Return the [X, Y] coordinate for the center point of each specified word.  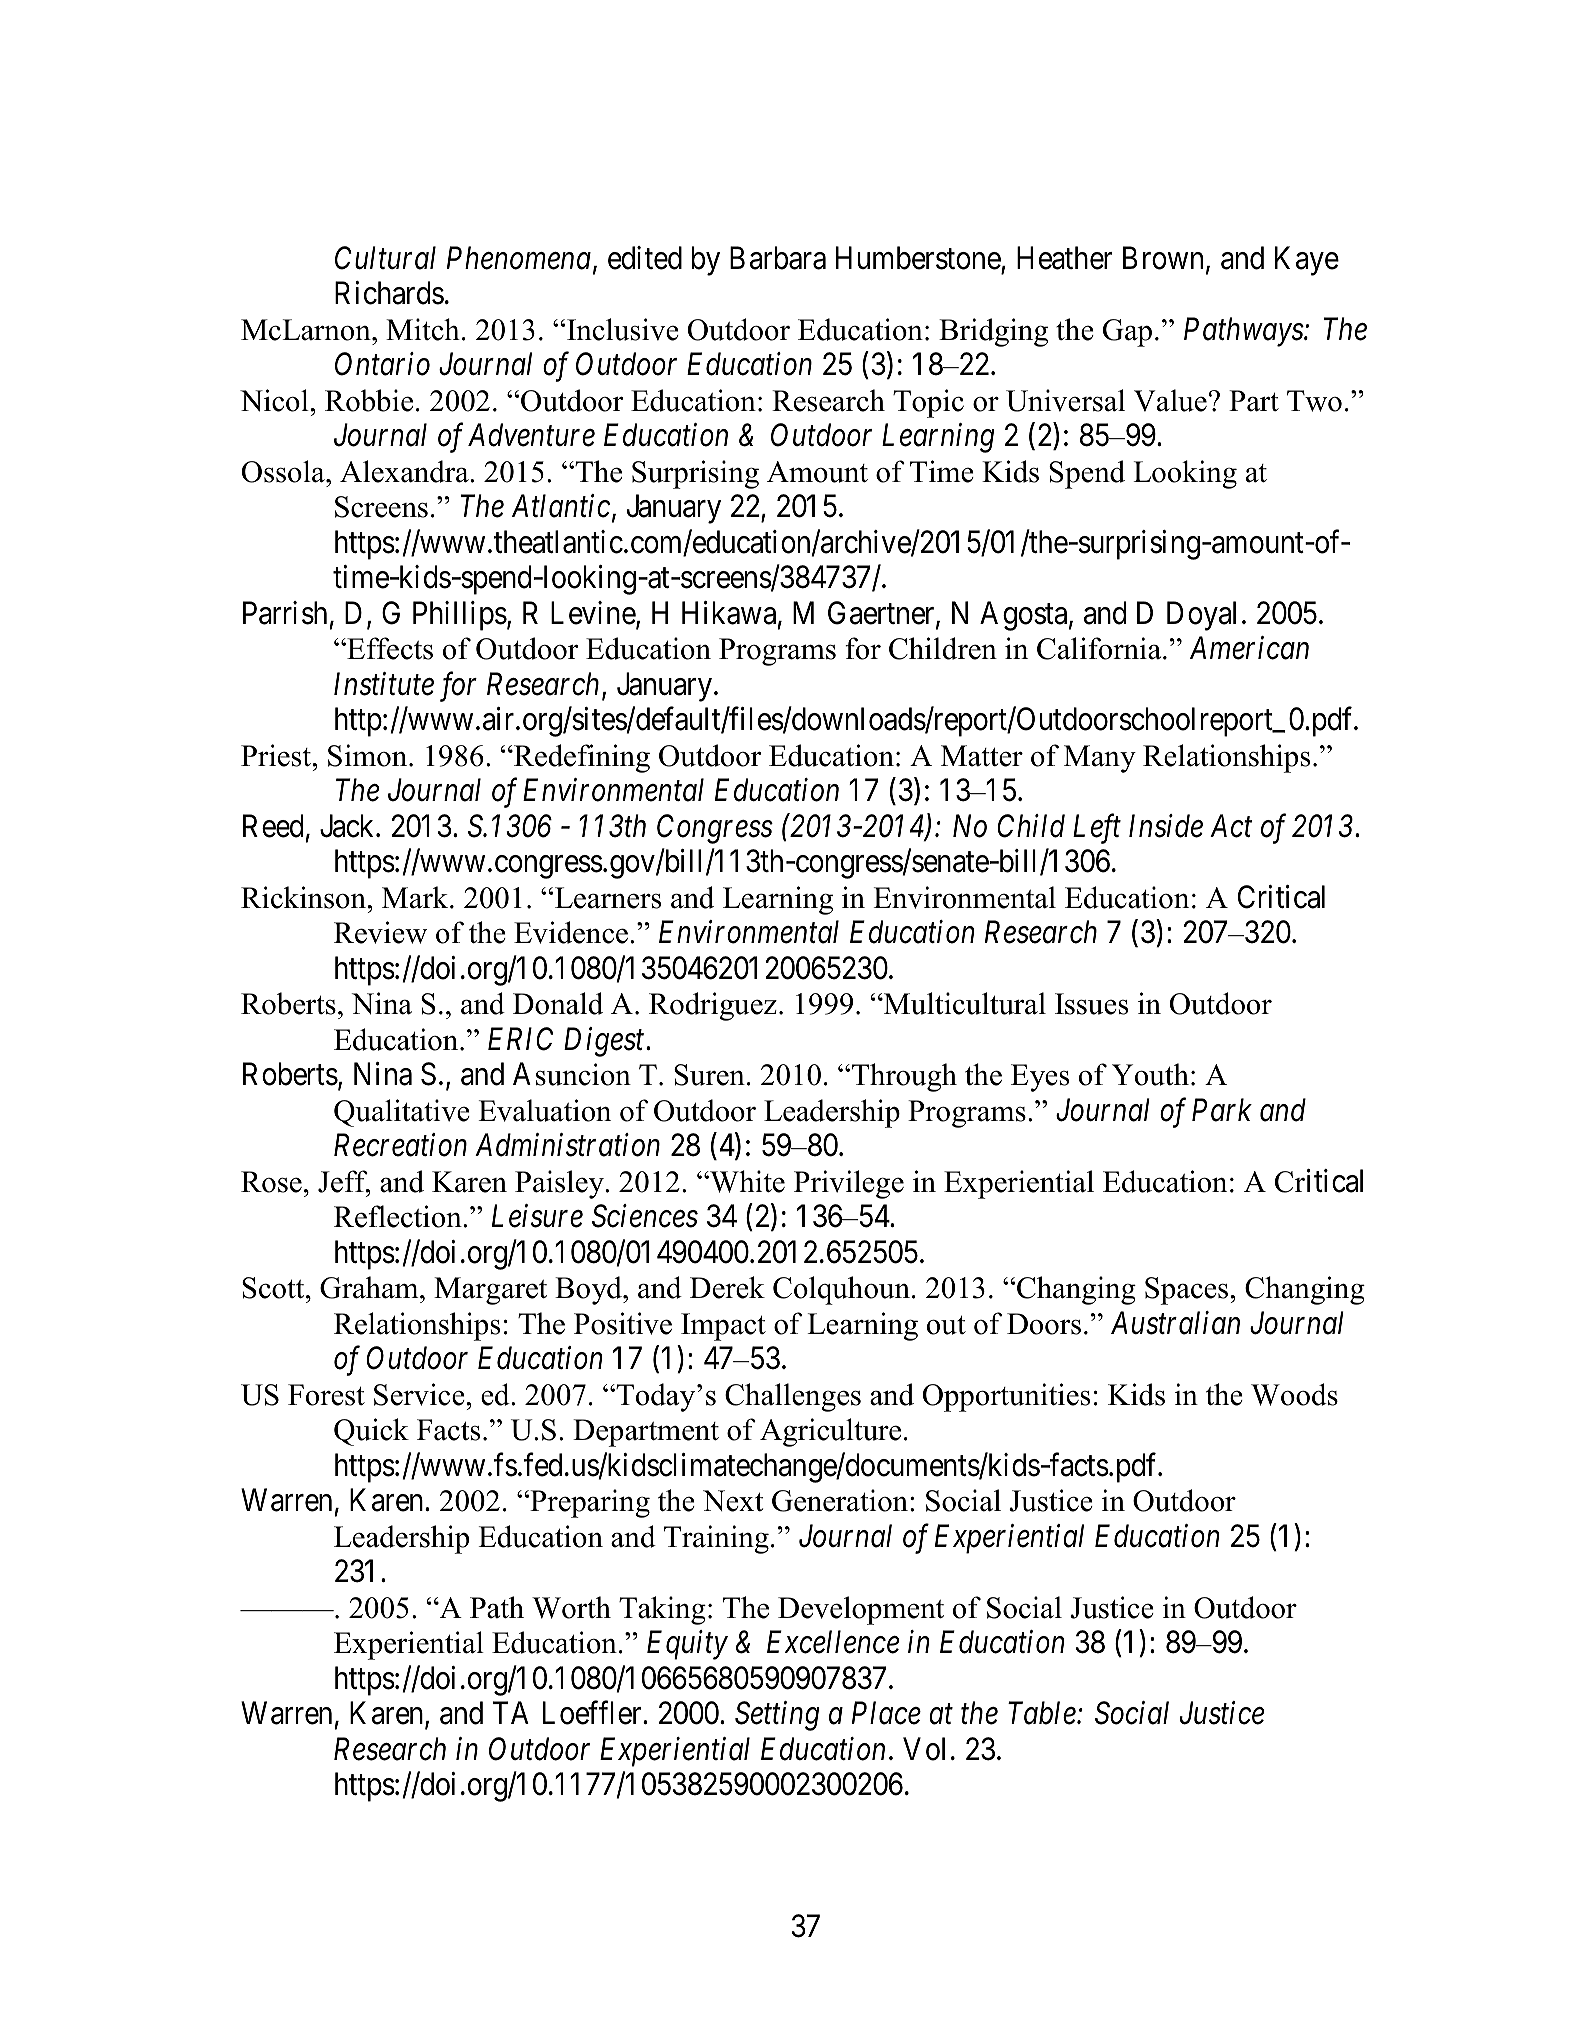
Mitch [423, 329]
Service [420, 1394]
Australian [1175, 1323]
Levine [594, 614]
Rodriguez [713, 1006]
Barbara [778, 258]
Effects [389, 648]
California [1100, 648]
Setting [777, 1716]
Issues [1091, 1004]
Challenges [793, 1397]
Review [380, 932]
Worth [571, 1607]
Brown [1163, 258]
